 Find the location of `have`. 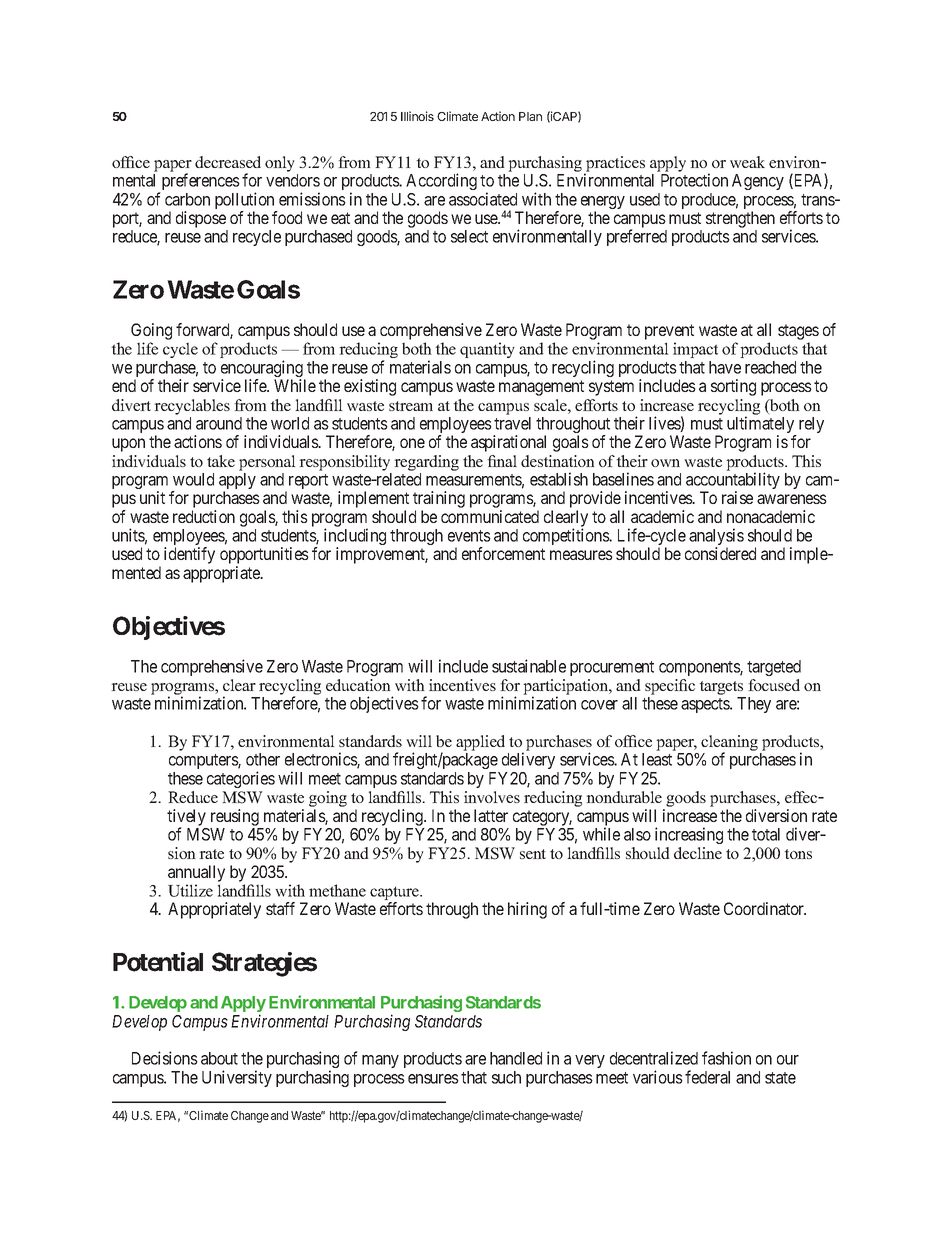

have is located at coordinates (725, 367).
